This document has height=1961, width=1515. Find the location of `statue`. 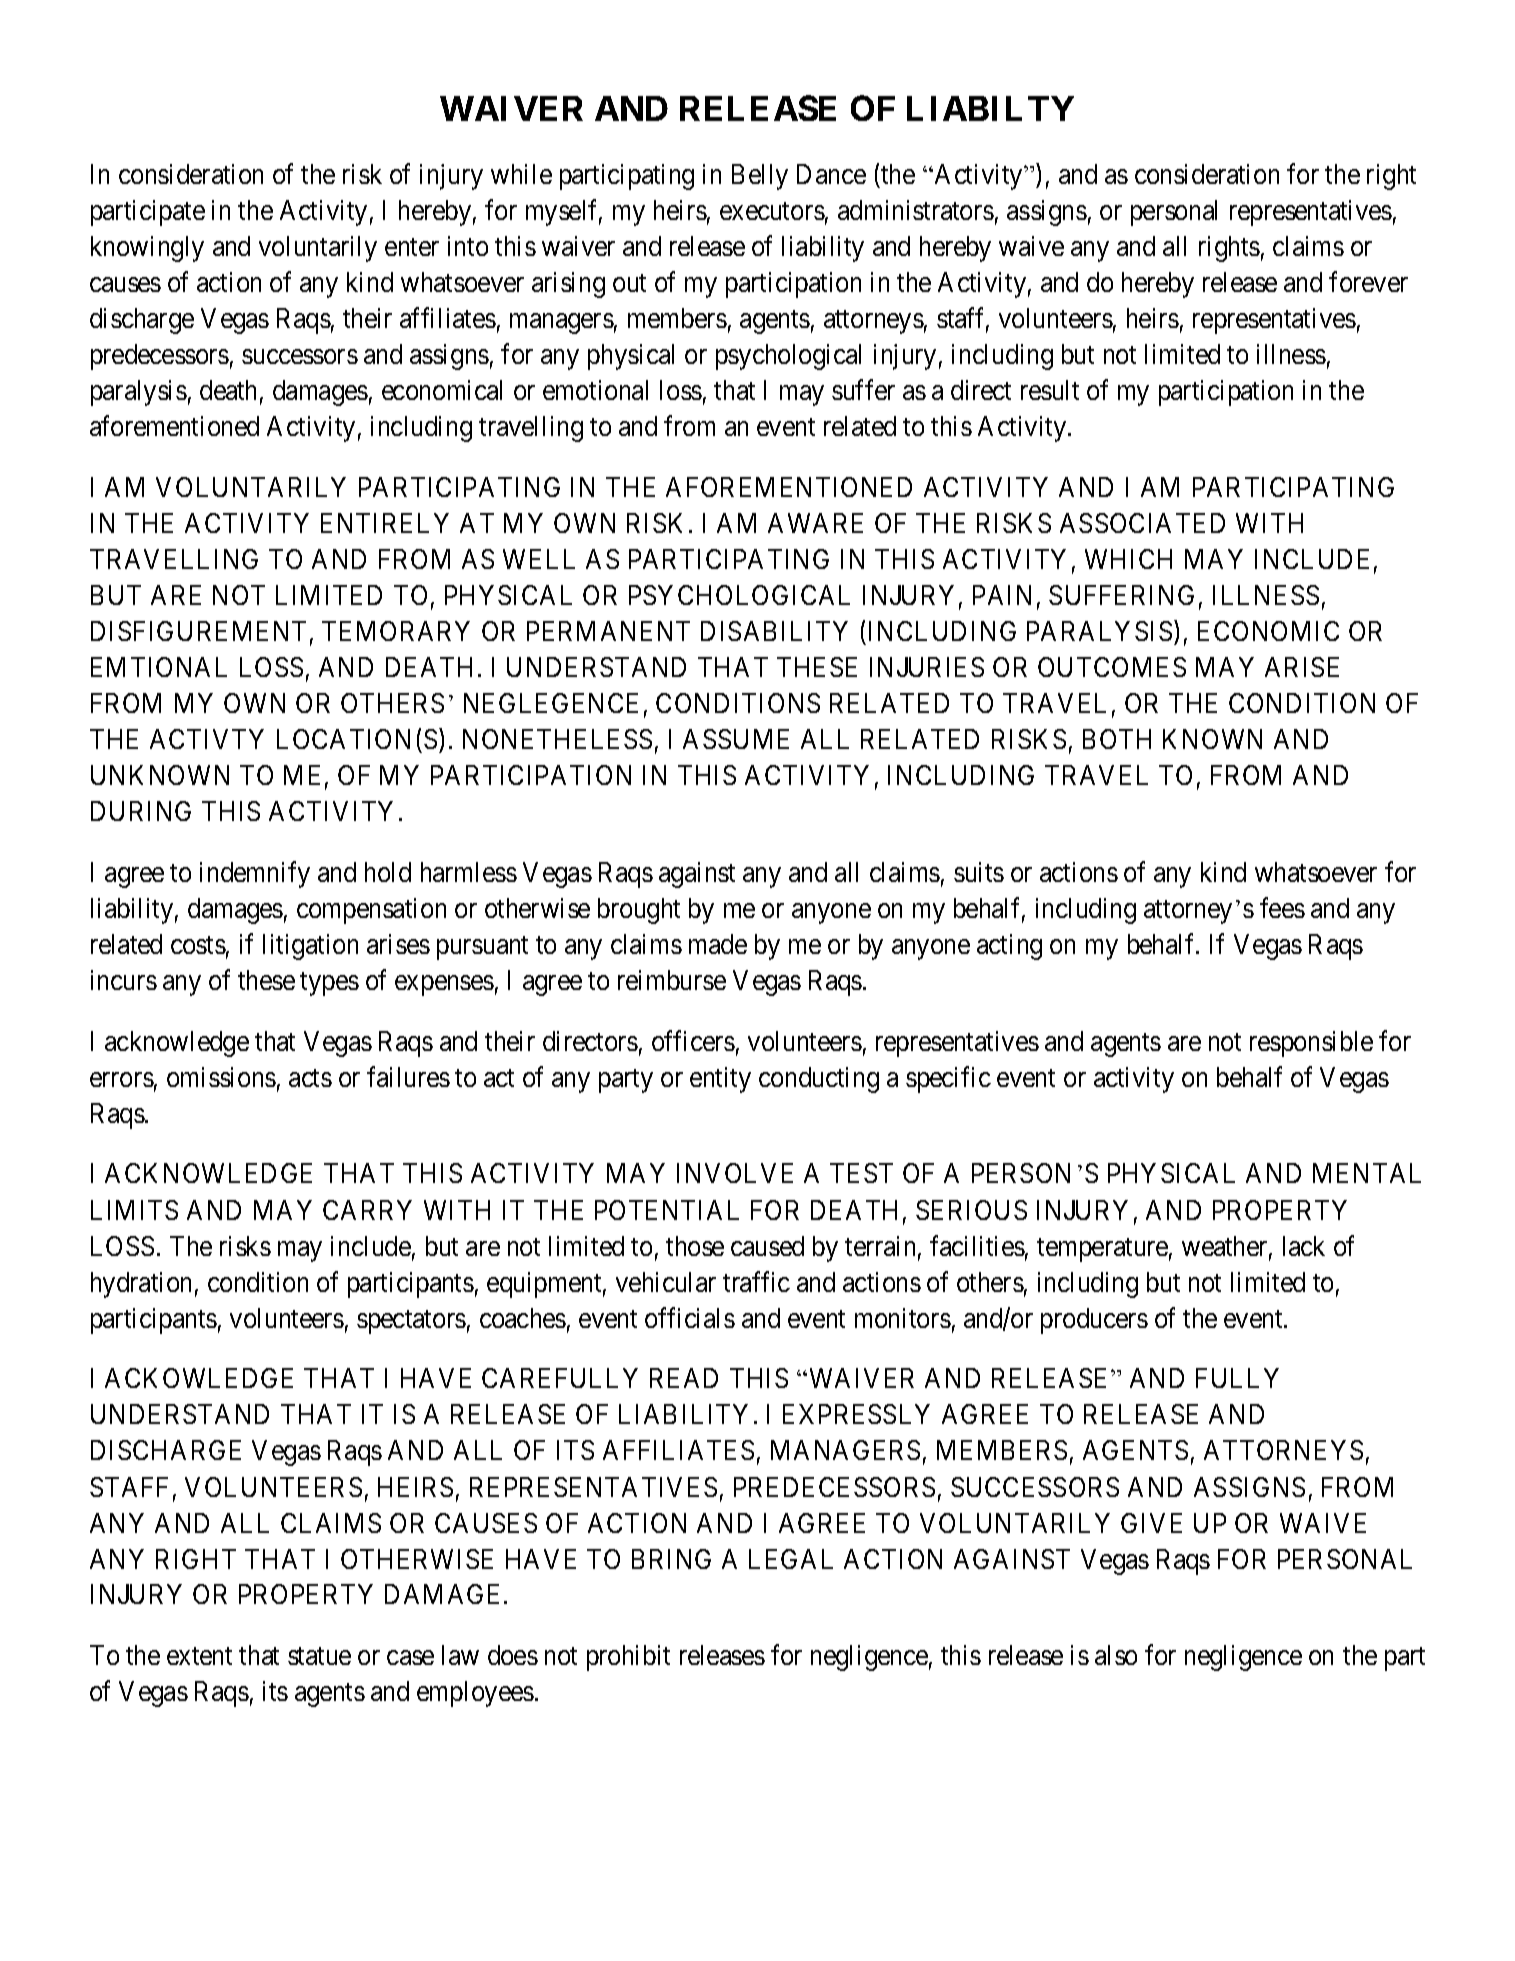

statue is located at coordinates (319, 1656).
